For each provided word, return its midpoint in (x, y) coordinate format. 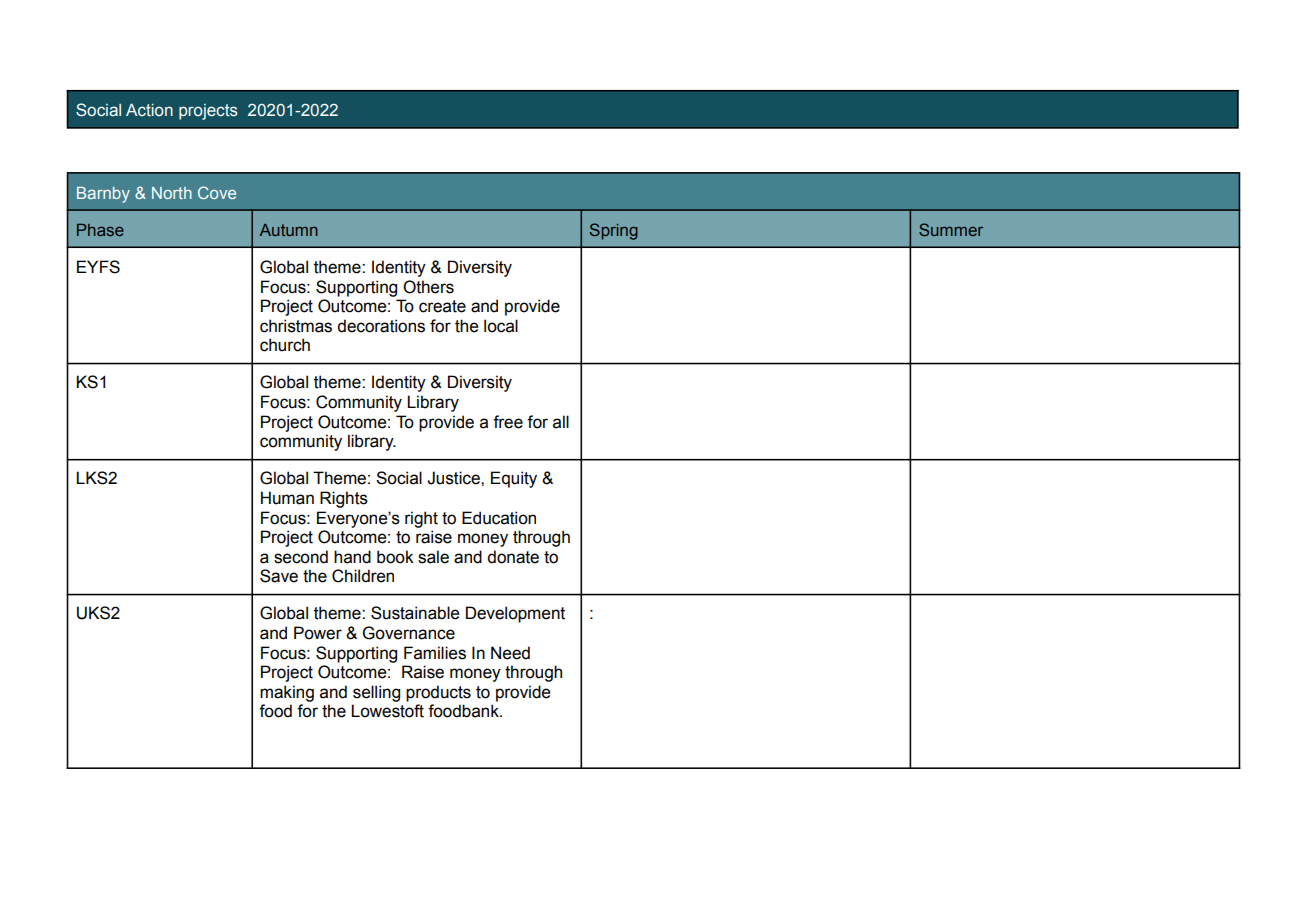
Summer (951, 229)
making (287, 693)
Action (149, 110)
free (508, 422)
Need (510, 653)
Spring (614, 231)
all (561, 422)
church (285, 345)
